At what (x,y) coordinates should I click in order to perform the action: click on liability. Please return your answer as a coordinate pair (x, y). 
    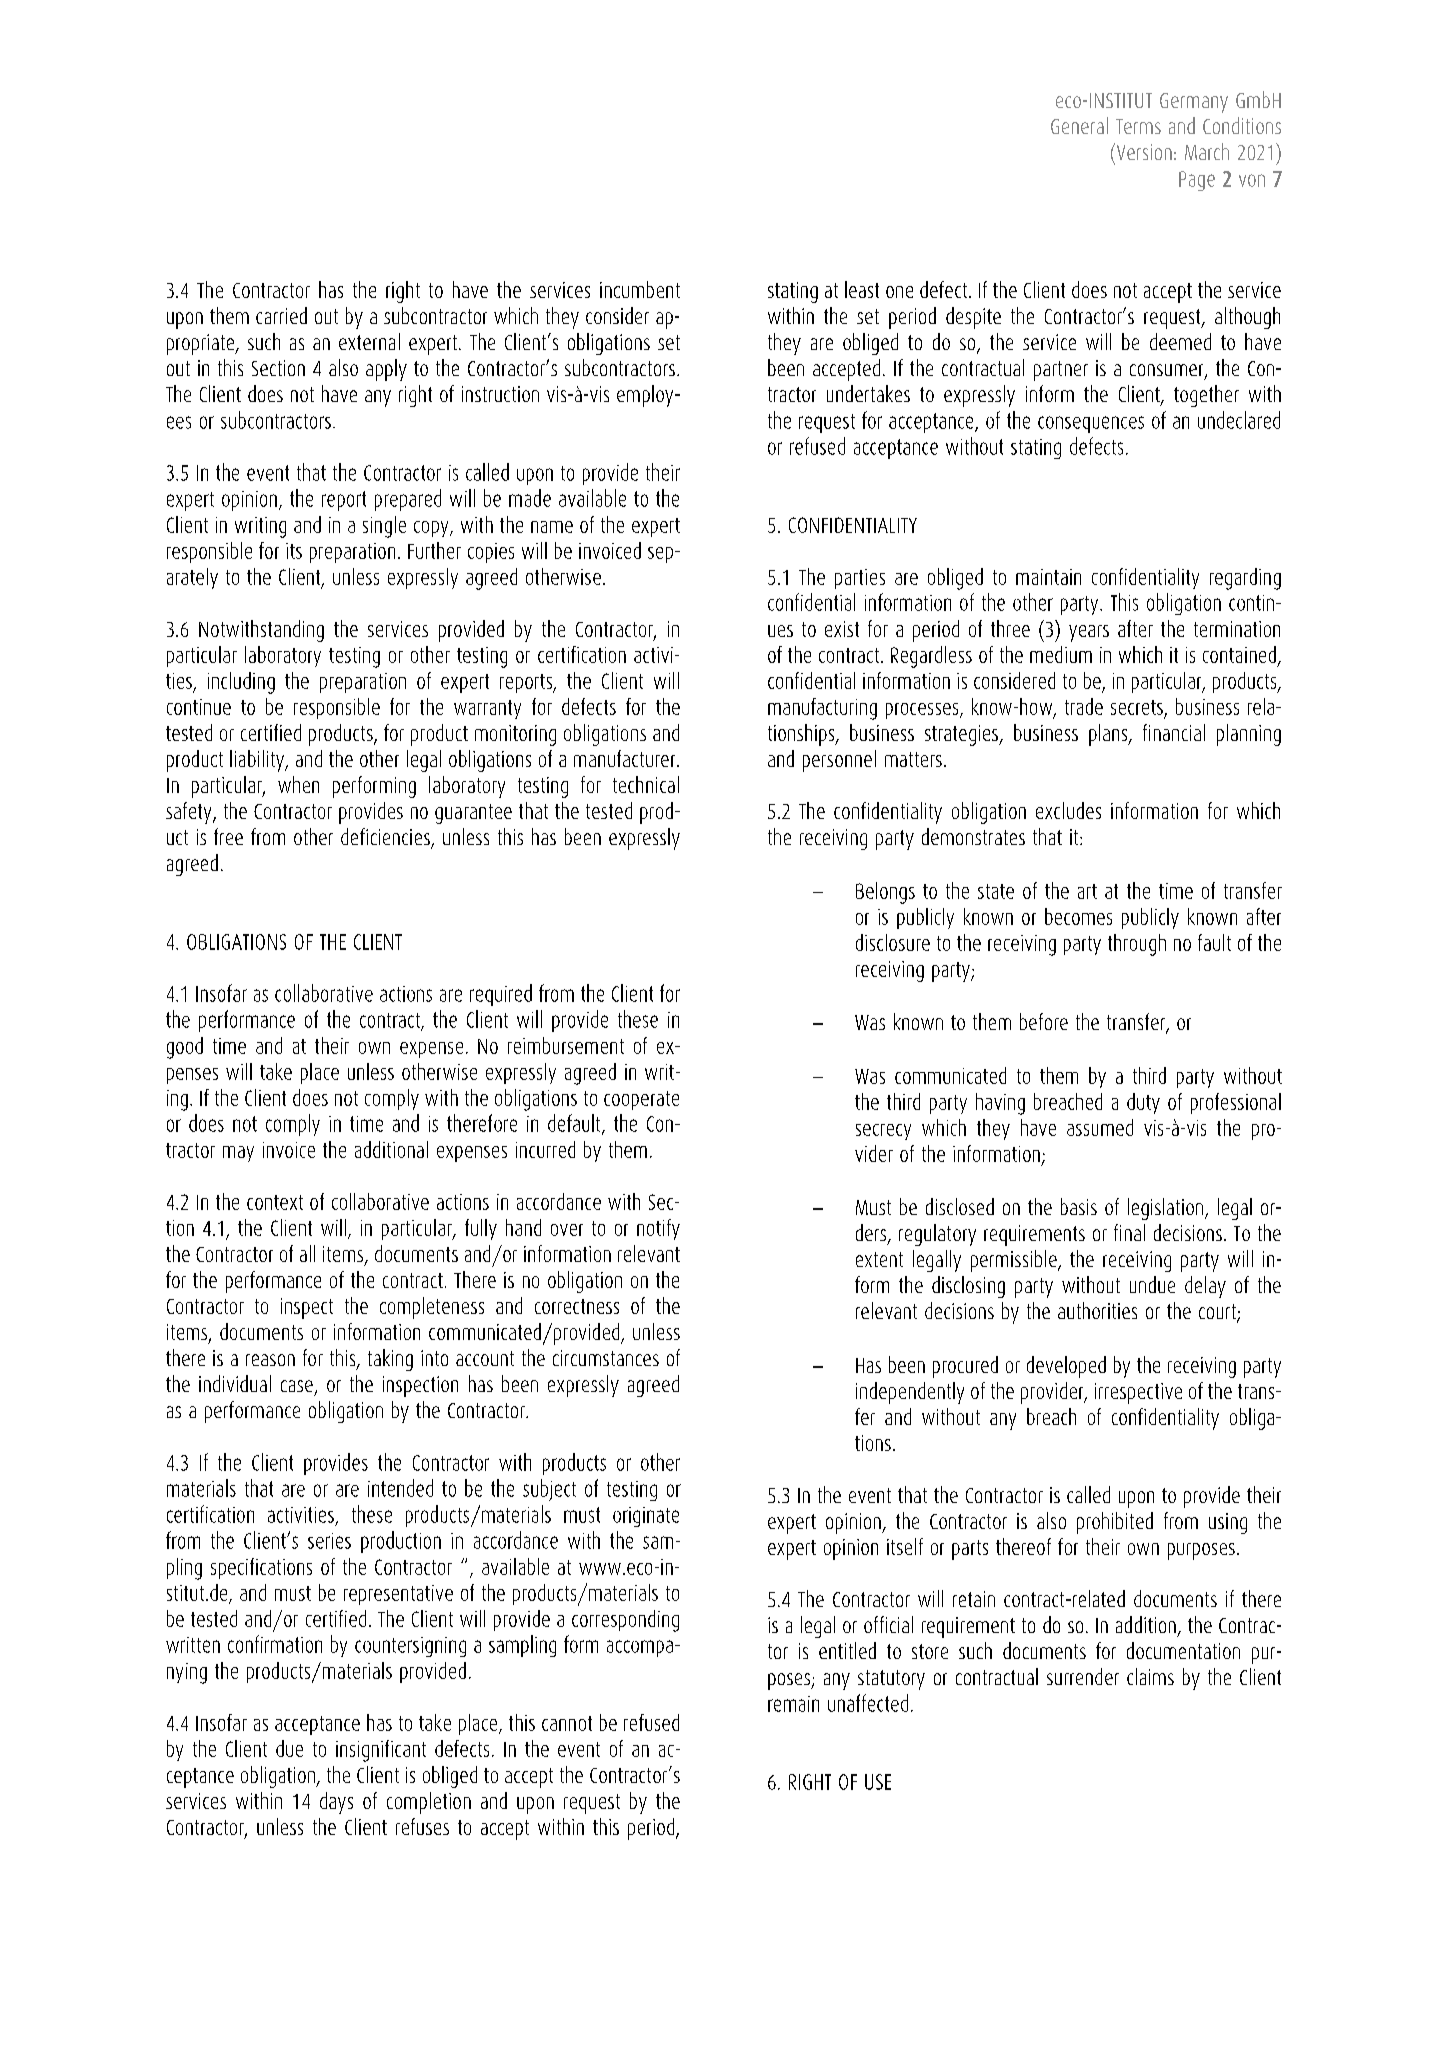
    Looking at the image, I should click on (258, 761).
